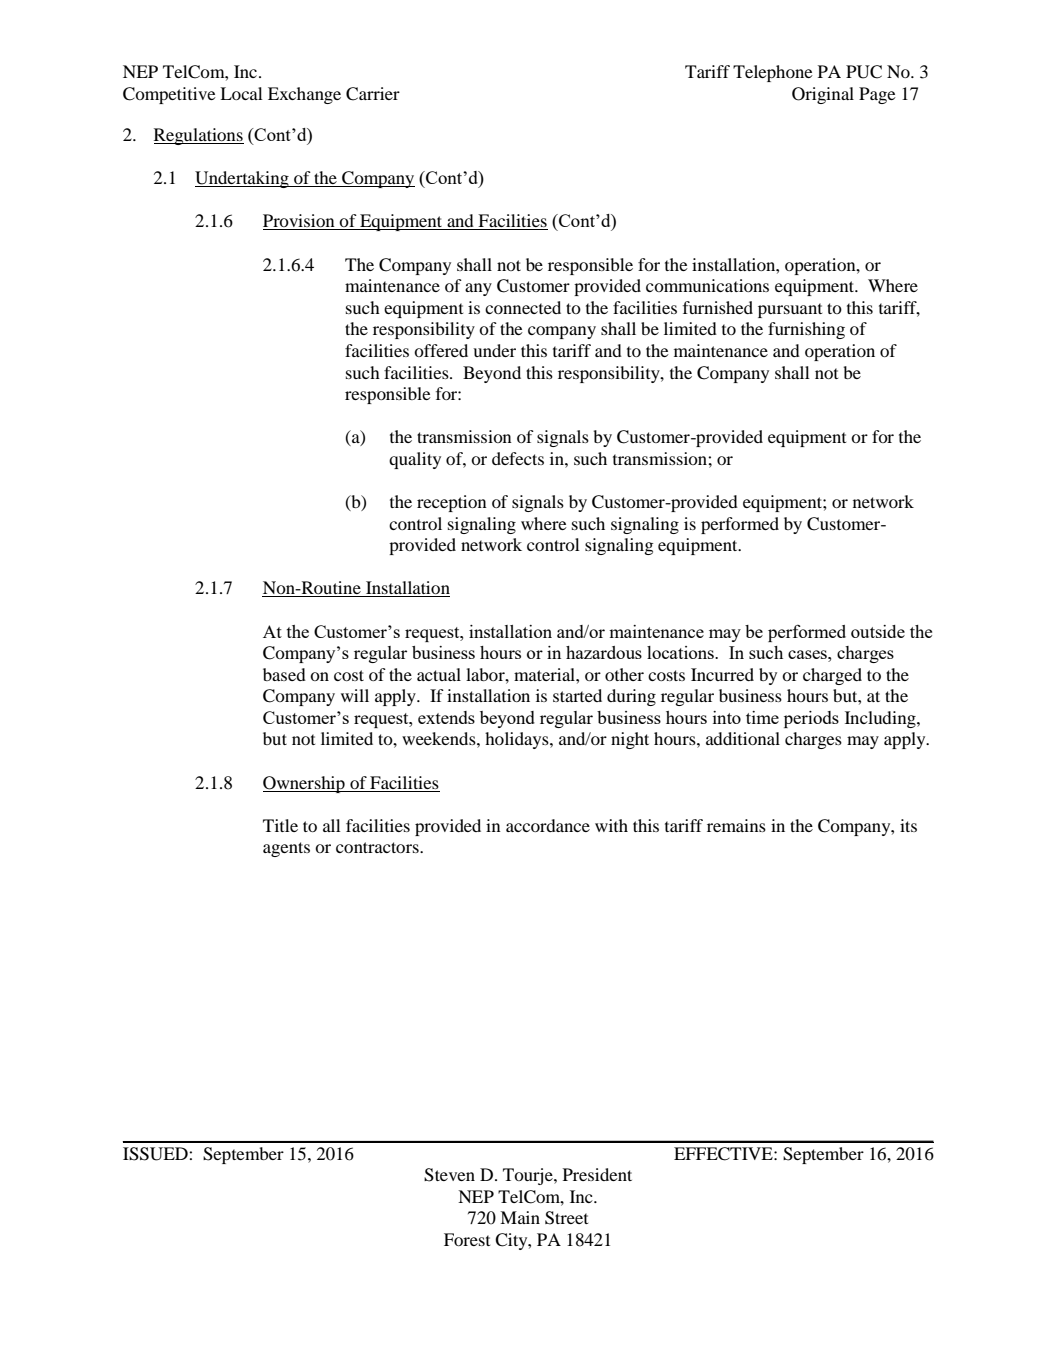 The width and height of the screenshot is (1044, 1351). Describe the element at coordinates (486, 674) in the screenshot. I see `labor` at that location.
